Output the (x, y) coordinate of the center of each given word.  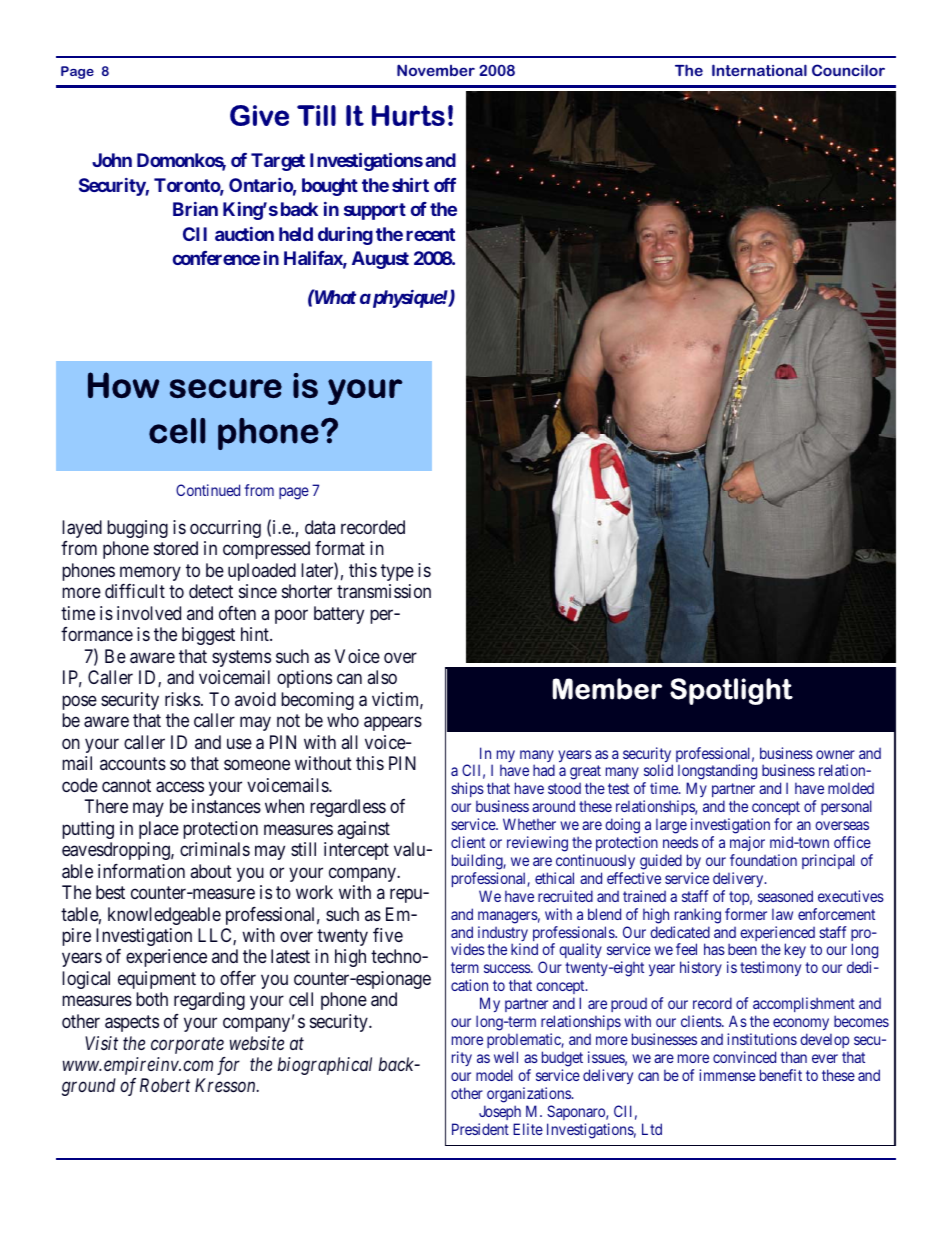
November (436, 70)
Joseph (500, 1112)
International (759, 70)
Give (259, 115)
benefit (781, 1075)
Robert (165, 1085)
